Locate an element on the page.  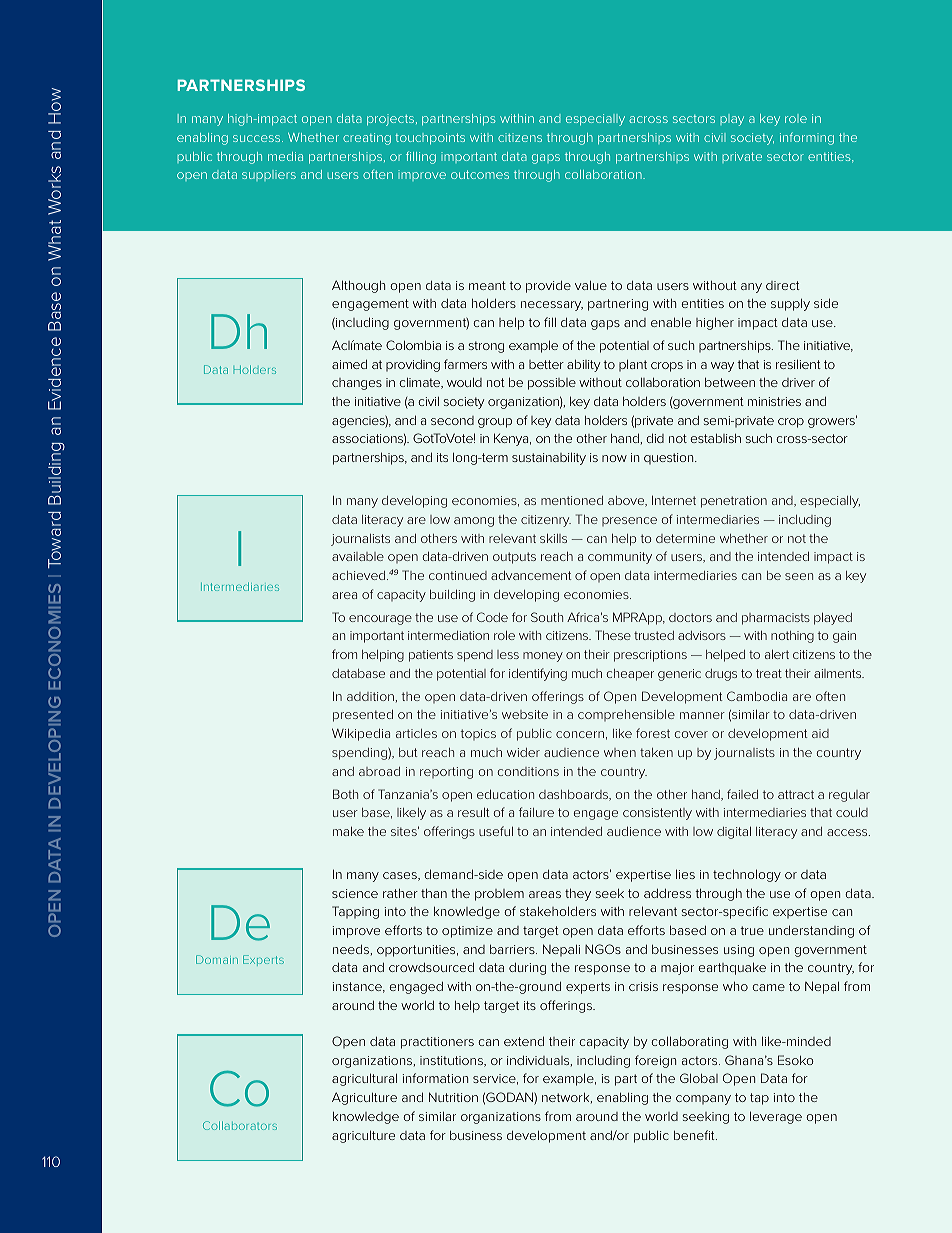
leverage is located at coordinates (776, 1117).
